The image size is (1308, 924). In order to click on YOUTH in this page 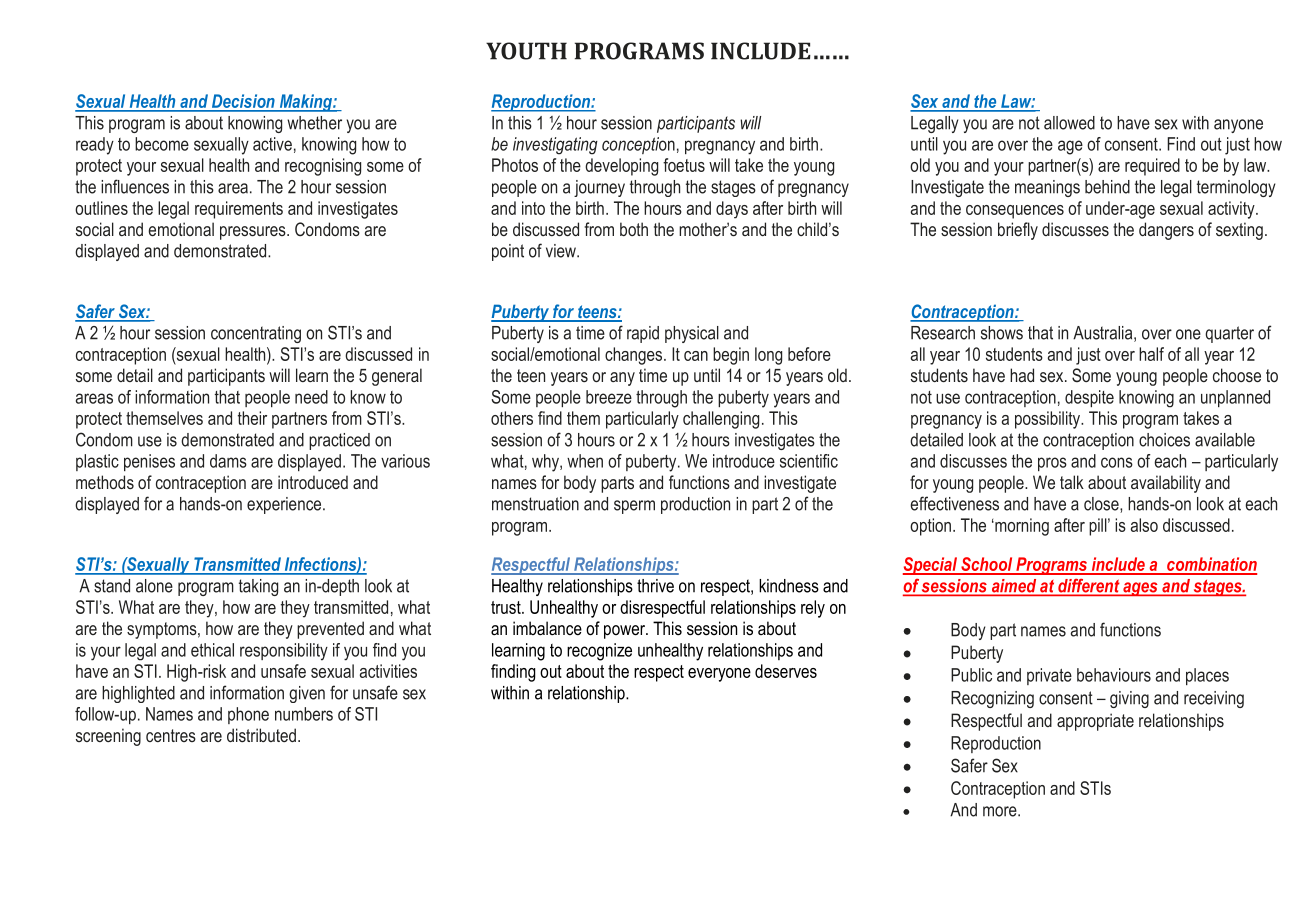, I will do `click(526, 51)`.
